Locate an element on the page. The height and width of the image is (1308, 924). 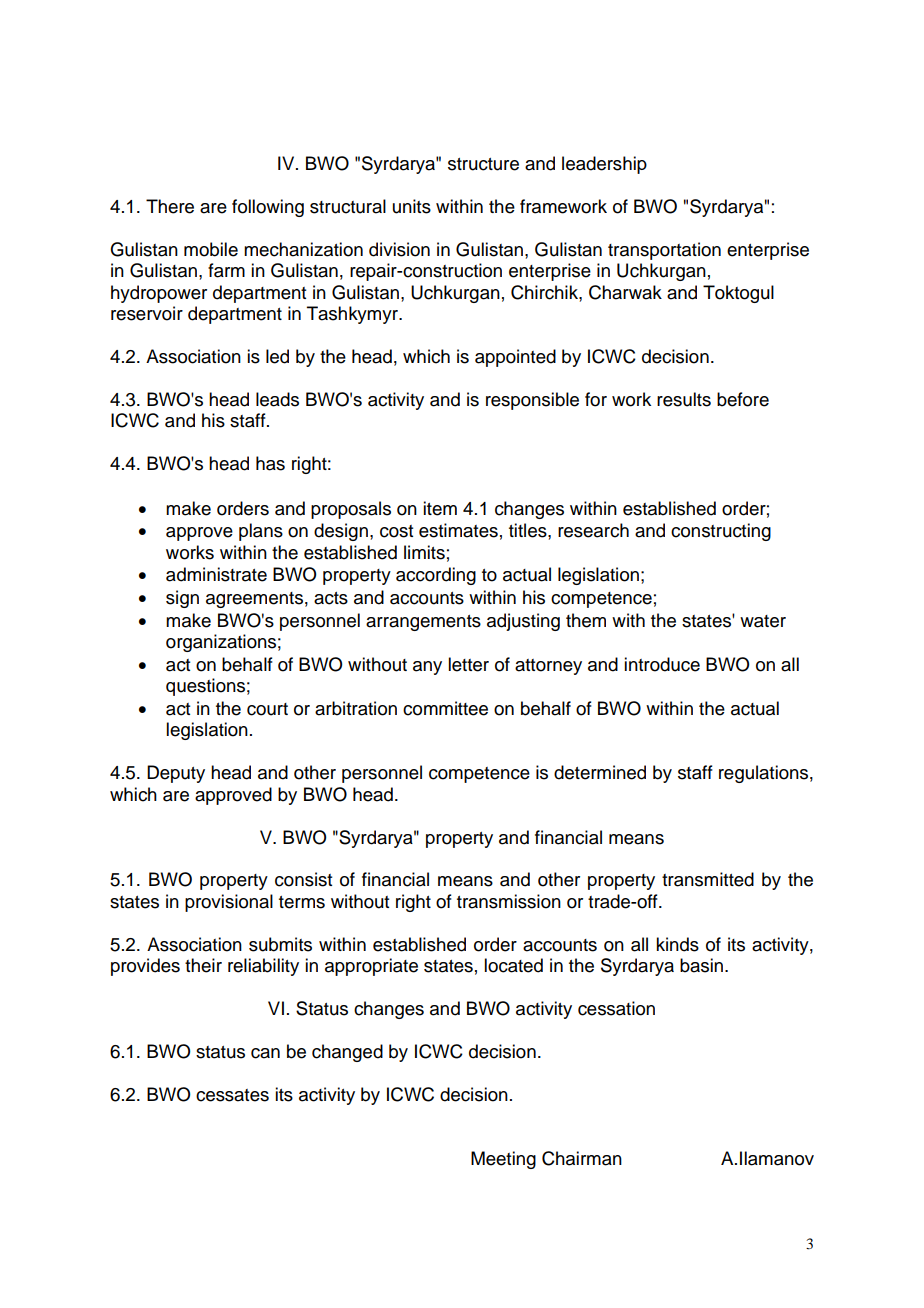
provisional is located at coordinates (229, 903).
